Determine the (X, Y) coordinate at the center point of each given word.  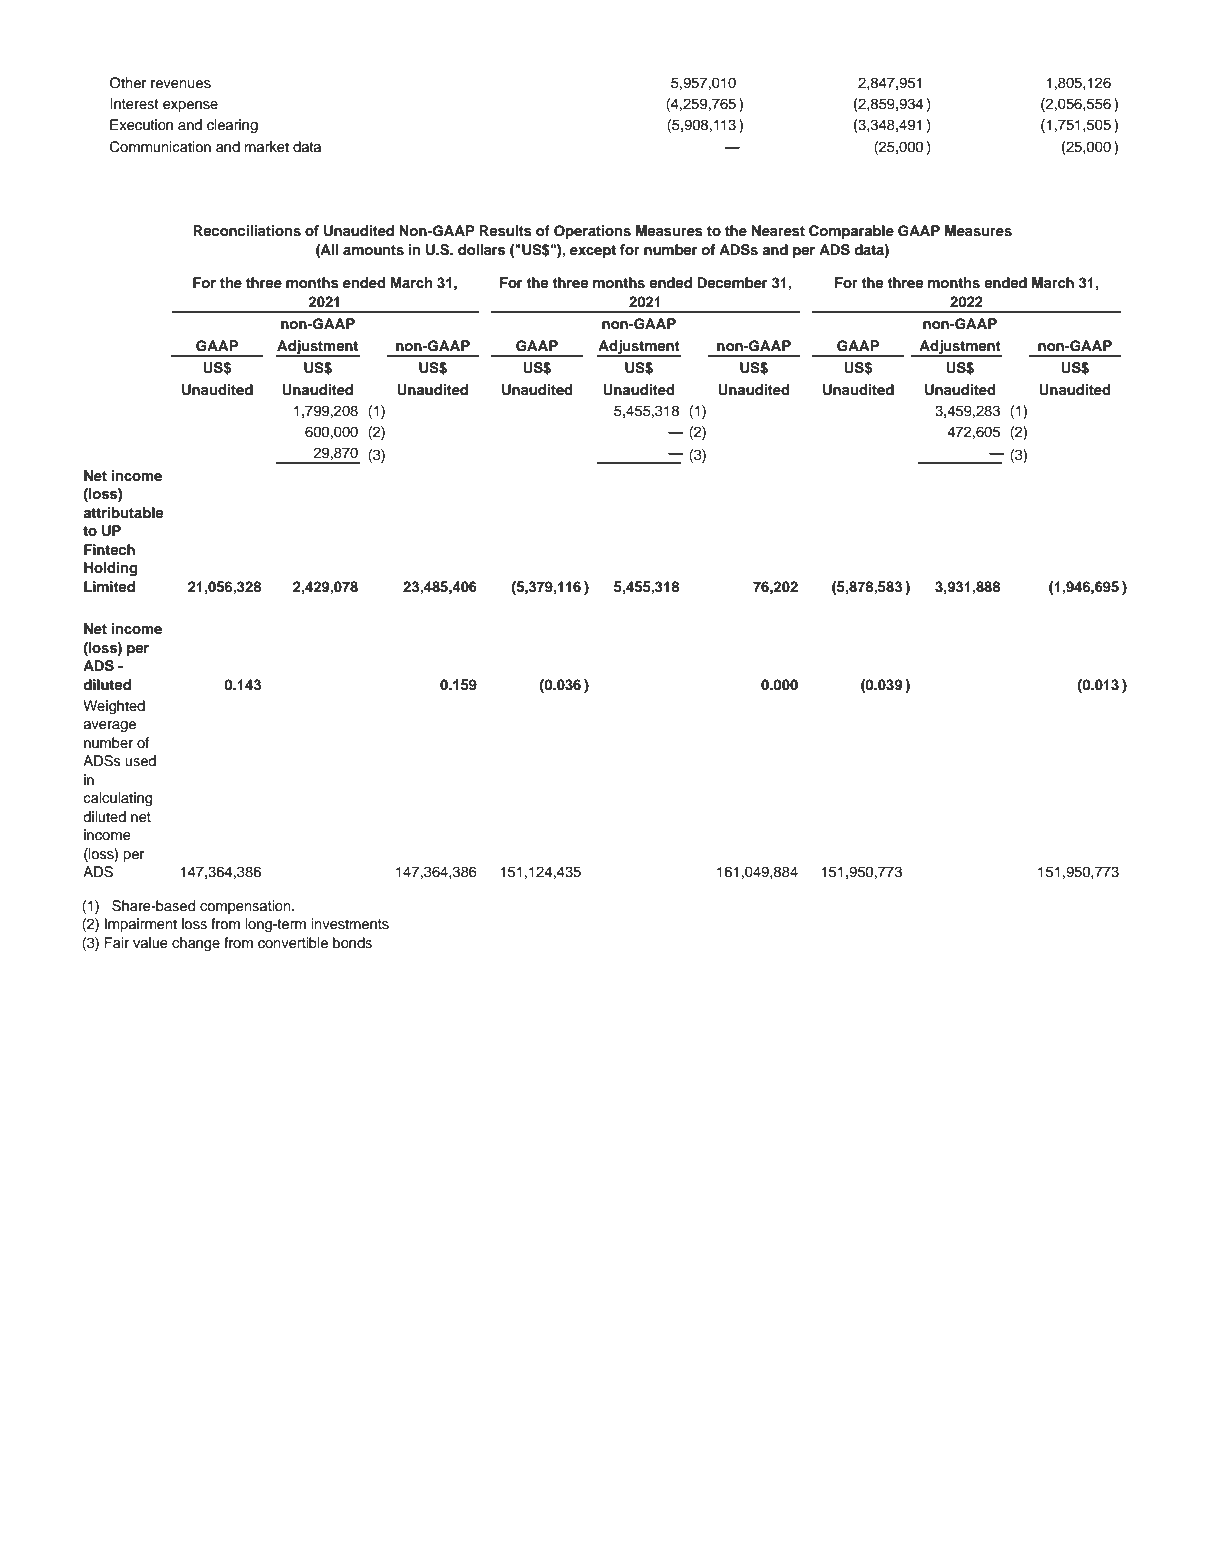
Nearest (778, 231)
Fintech (109, 549)
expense (190, 106)
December (732, 282)
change (196, 944)
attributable (123, 512)
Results (505, 231)
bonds (352, 943)
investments (350, 924)
